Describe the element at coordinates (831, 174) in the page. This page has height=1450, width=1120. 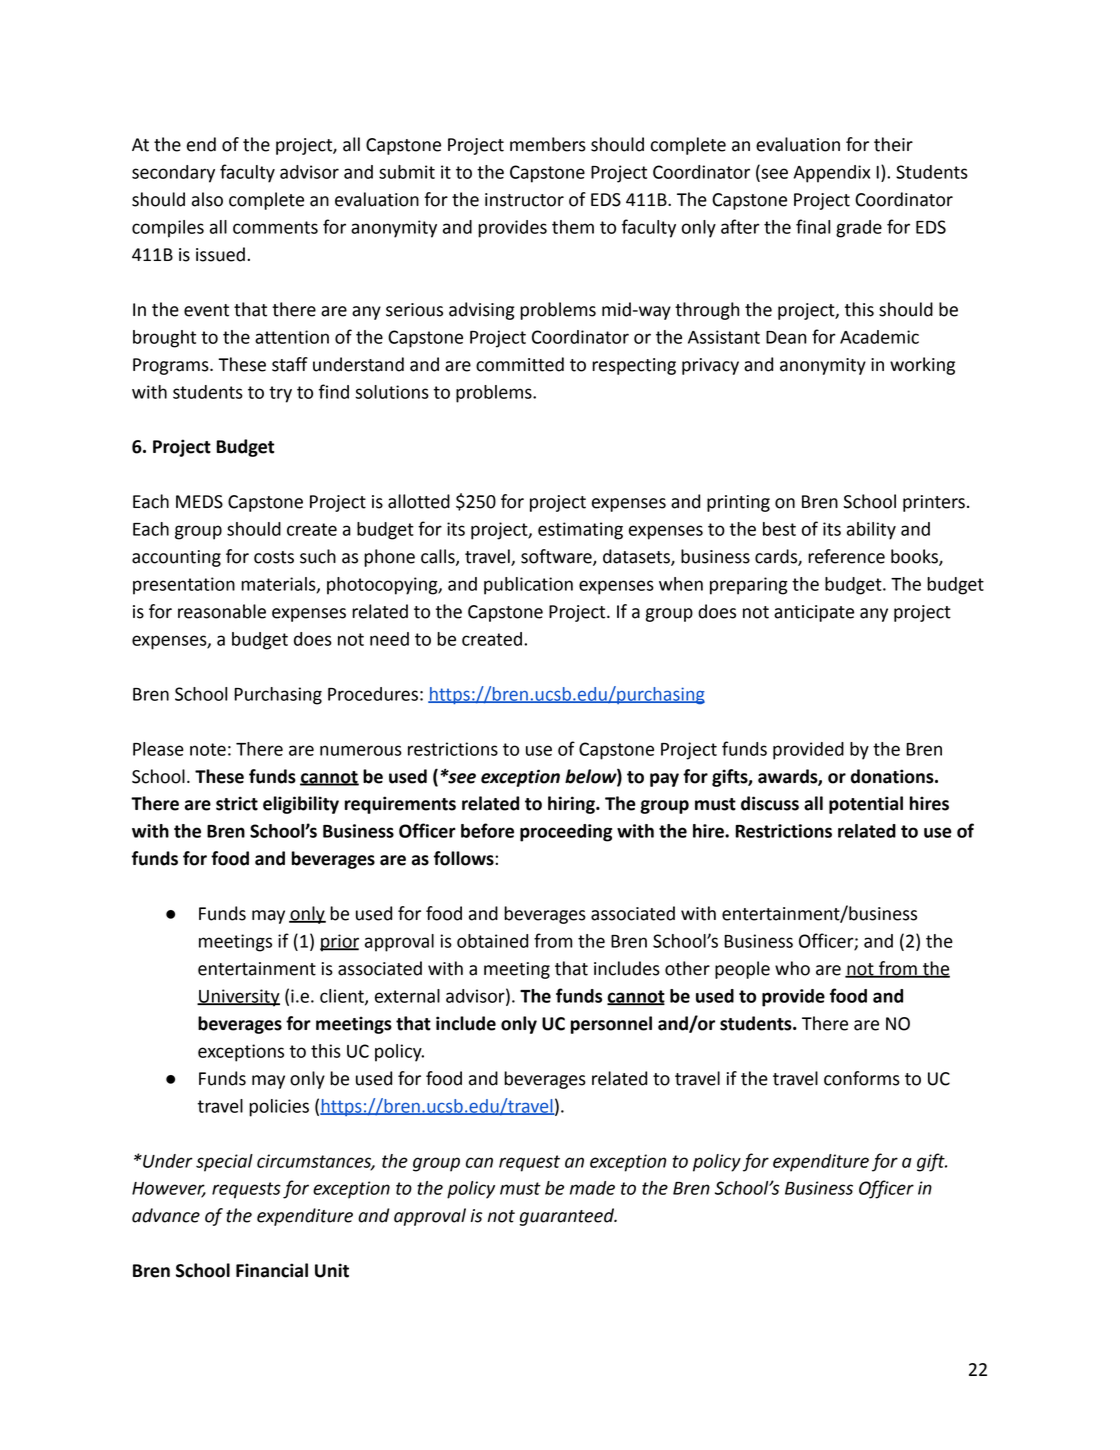
I see `Appendix` at that location.
